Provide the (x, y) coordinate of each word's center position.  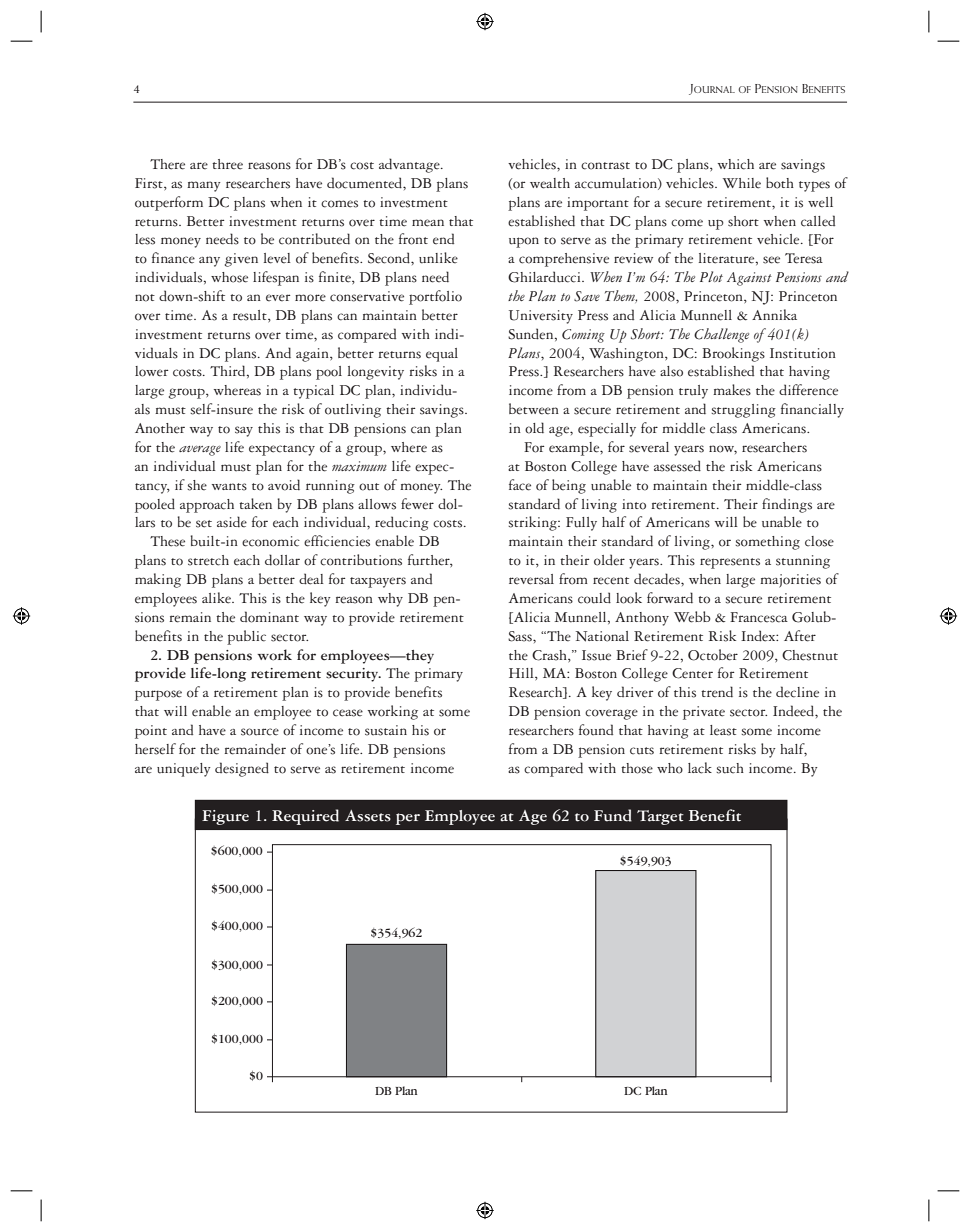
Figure (225, 817)
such (730, 768)
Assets (368, 816)
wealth (550, 183)
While (742, 183)
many (204, 186)
